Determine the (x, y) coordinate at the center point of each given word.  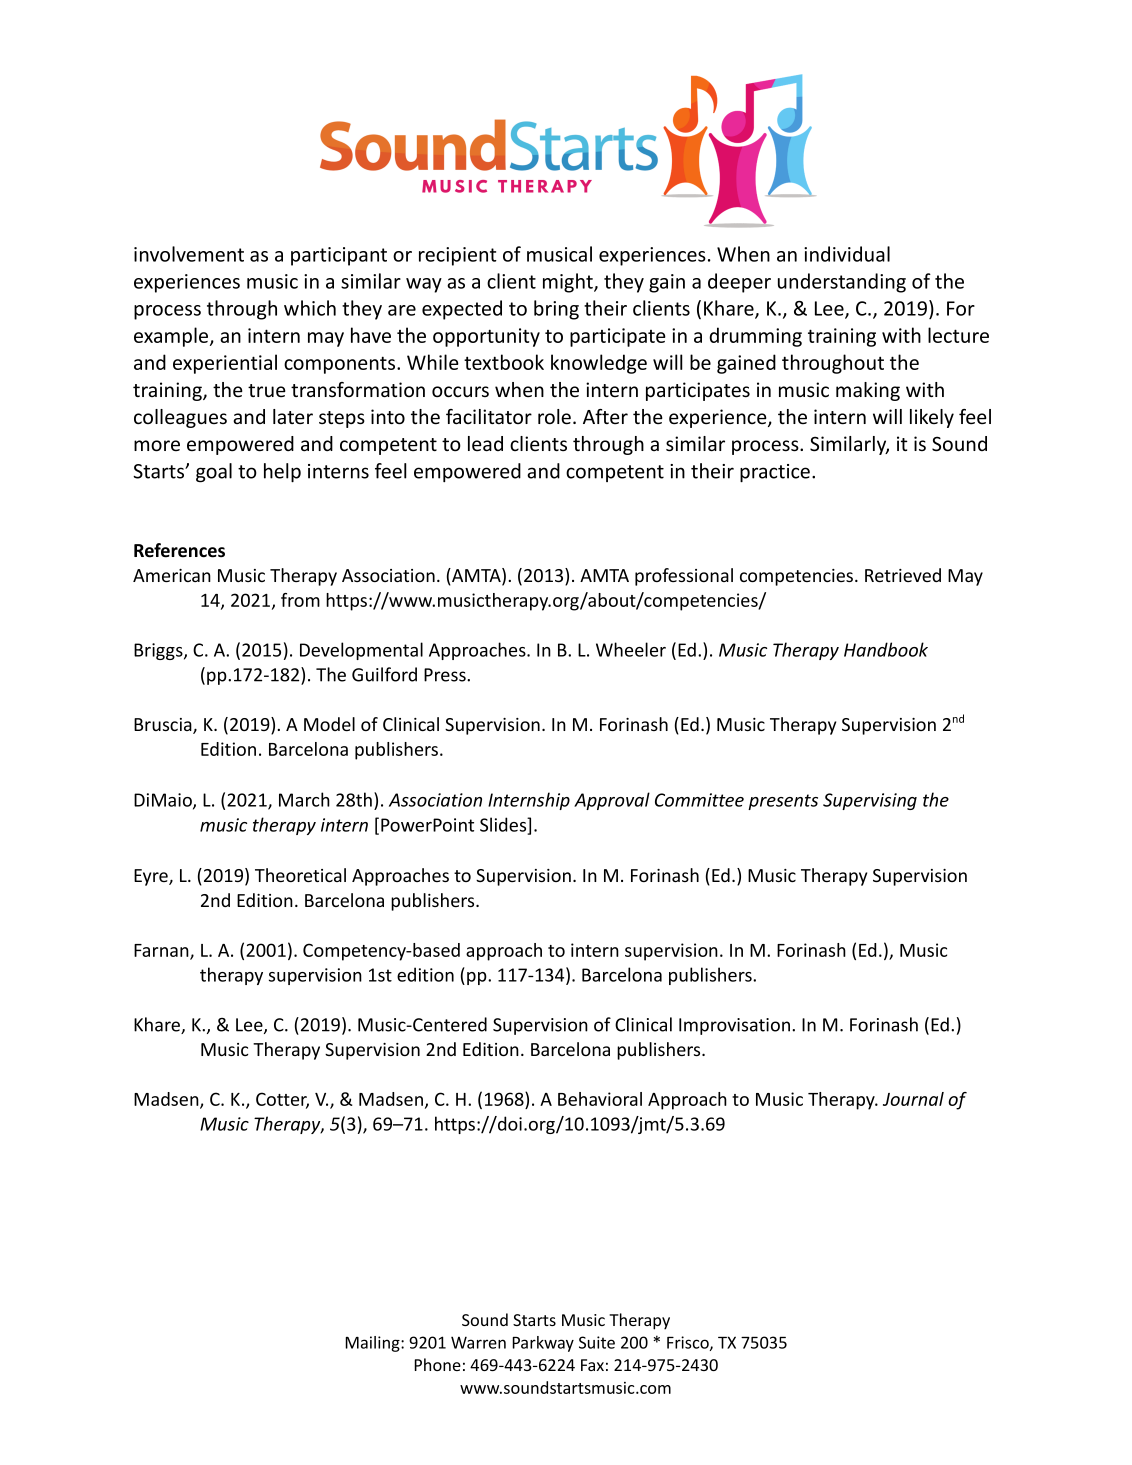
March (304, 799)
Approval (612, 801)
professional (684, 577)
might (569, 283)
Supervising (870, 801)
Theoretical (300, 875)
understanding (842, 283)
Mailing (373, 1344)
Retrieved (903, 575)
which (310, 308)
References (179, 550)
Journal (913, 1099)
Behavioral (600, 1099)
